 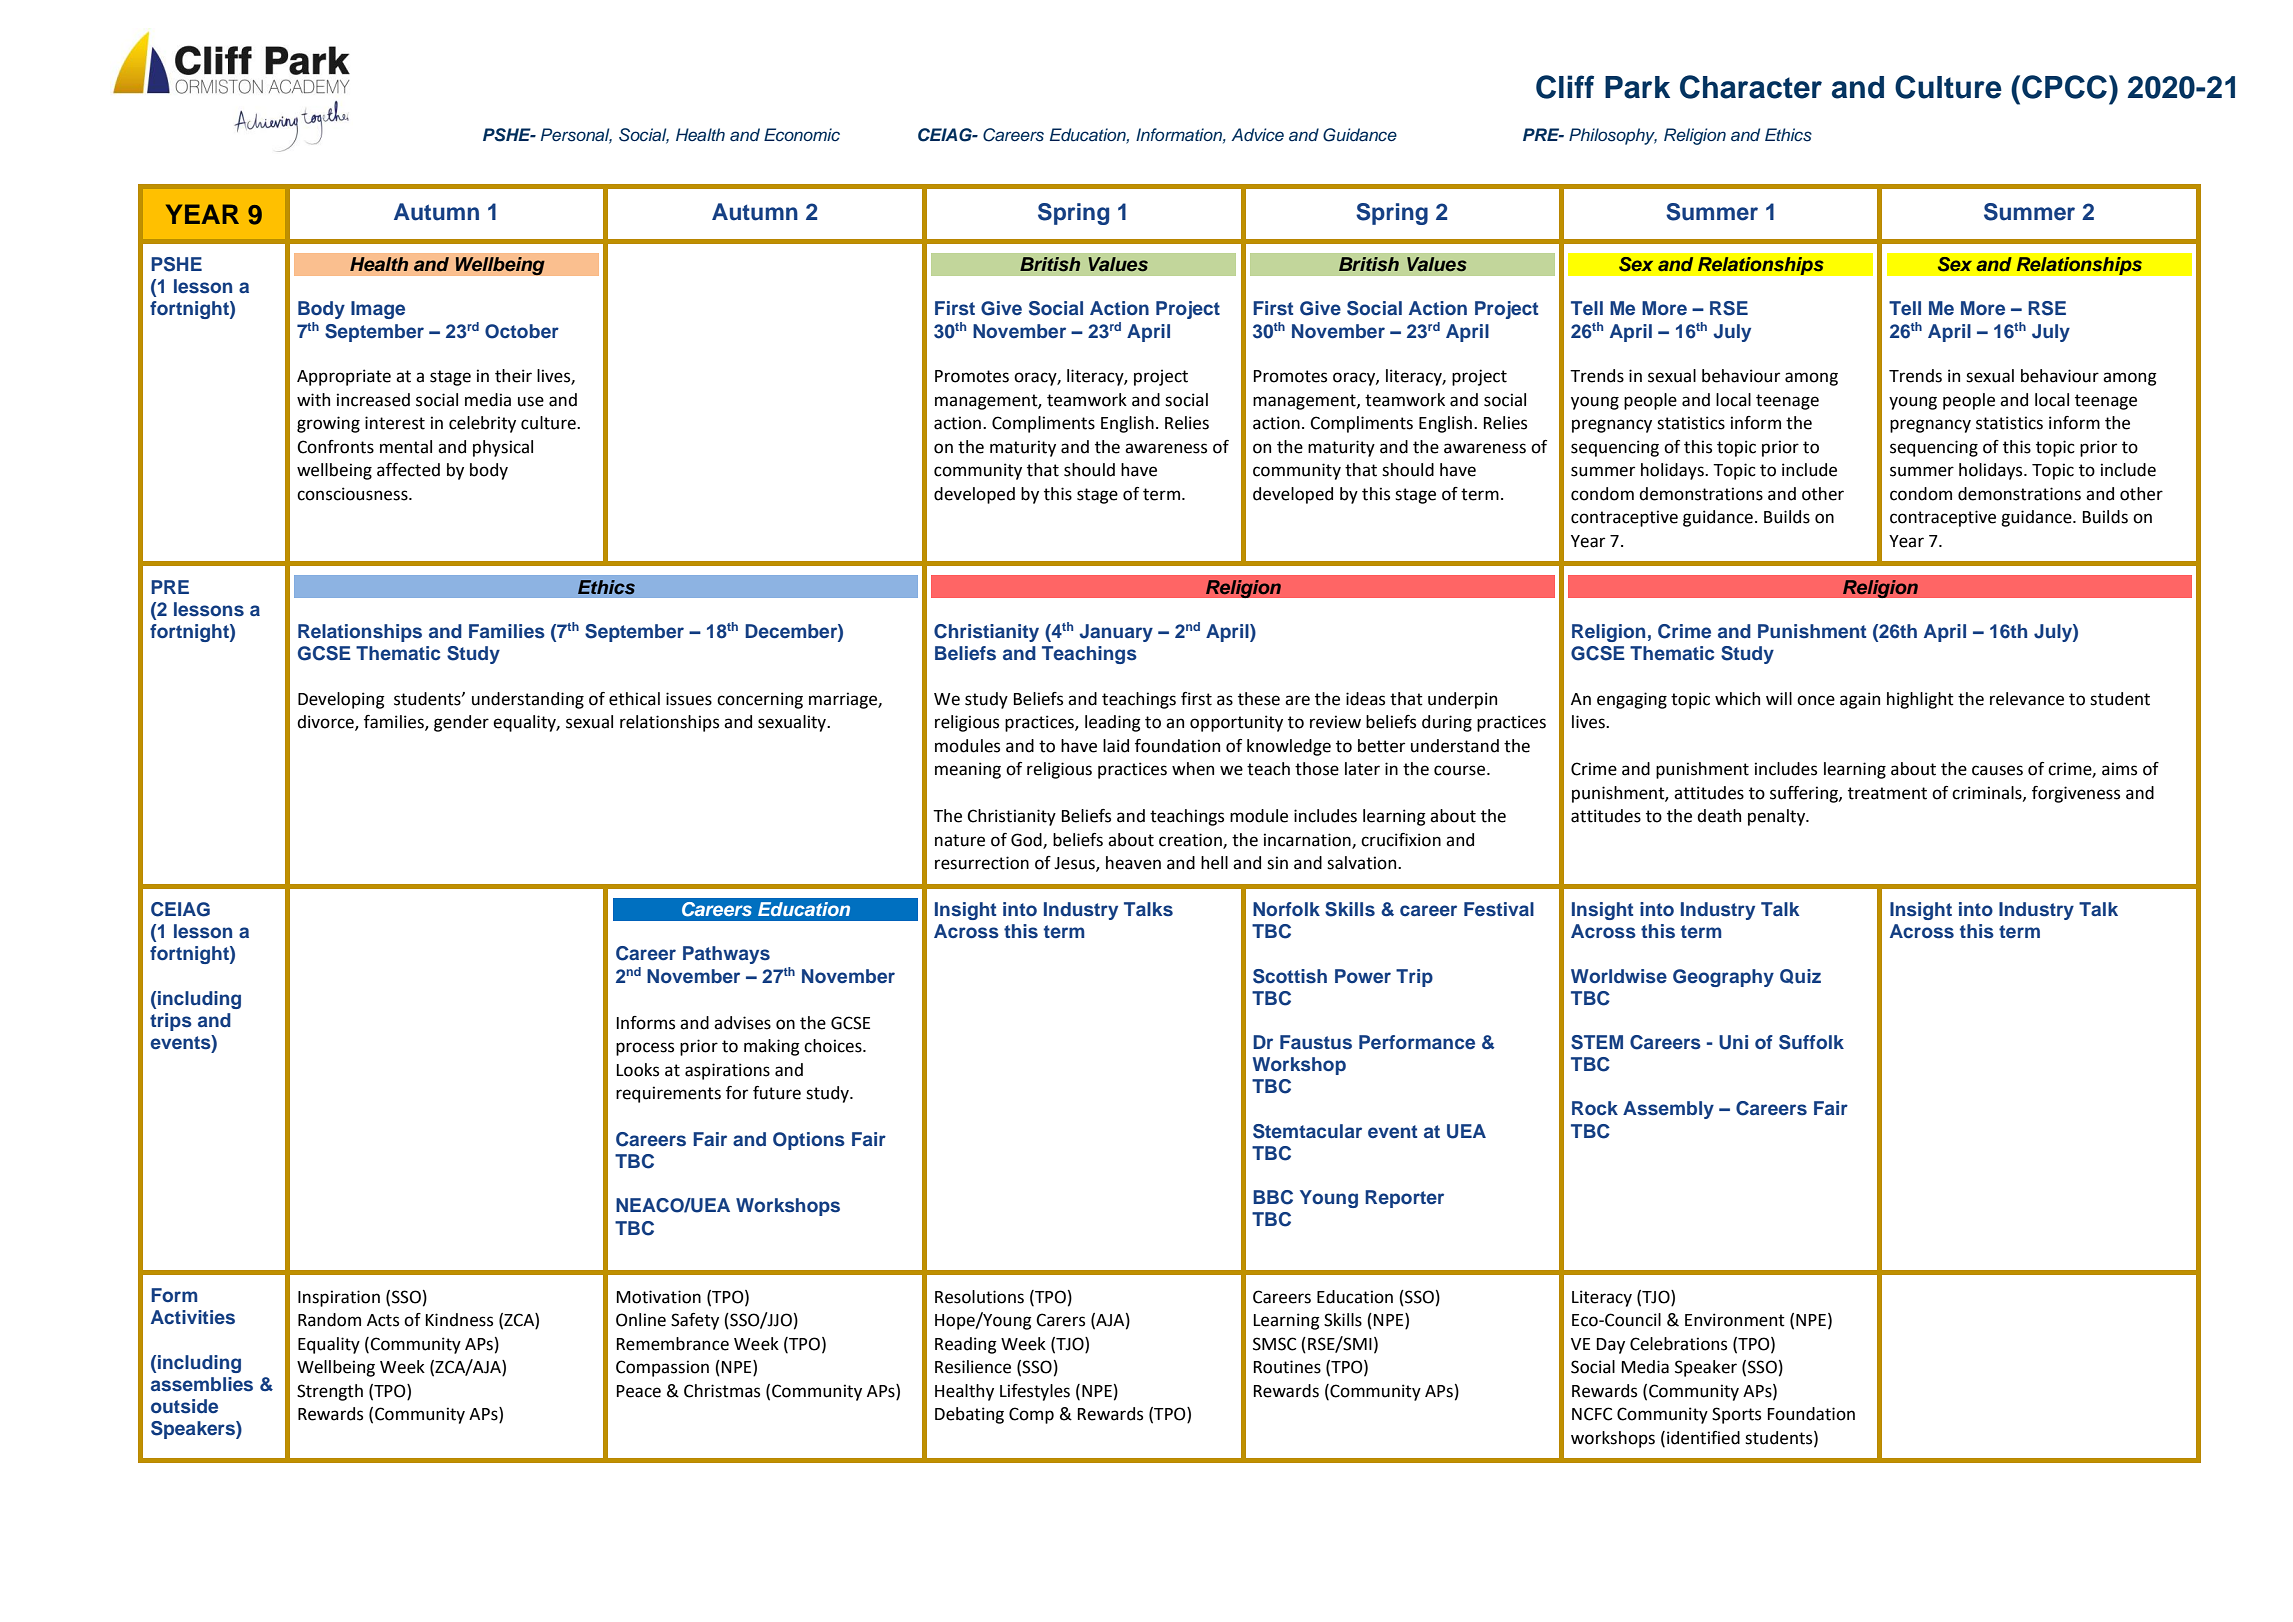 What do you see at coordinates (1736, 1415) in the screenshot?
I see `Sports` at bounding box center [1736, 1415].
